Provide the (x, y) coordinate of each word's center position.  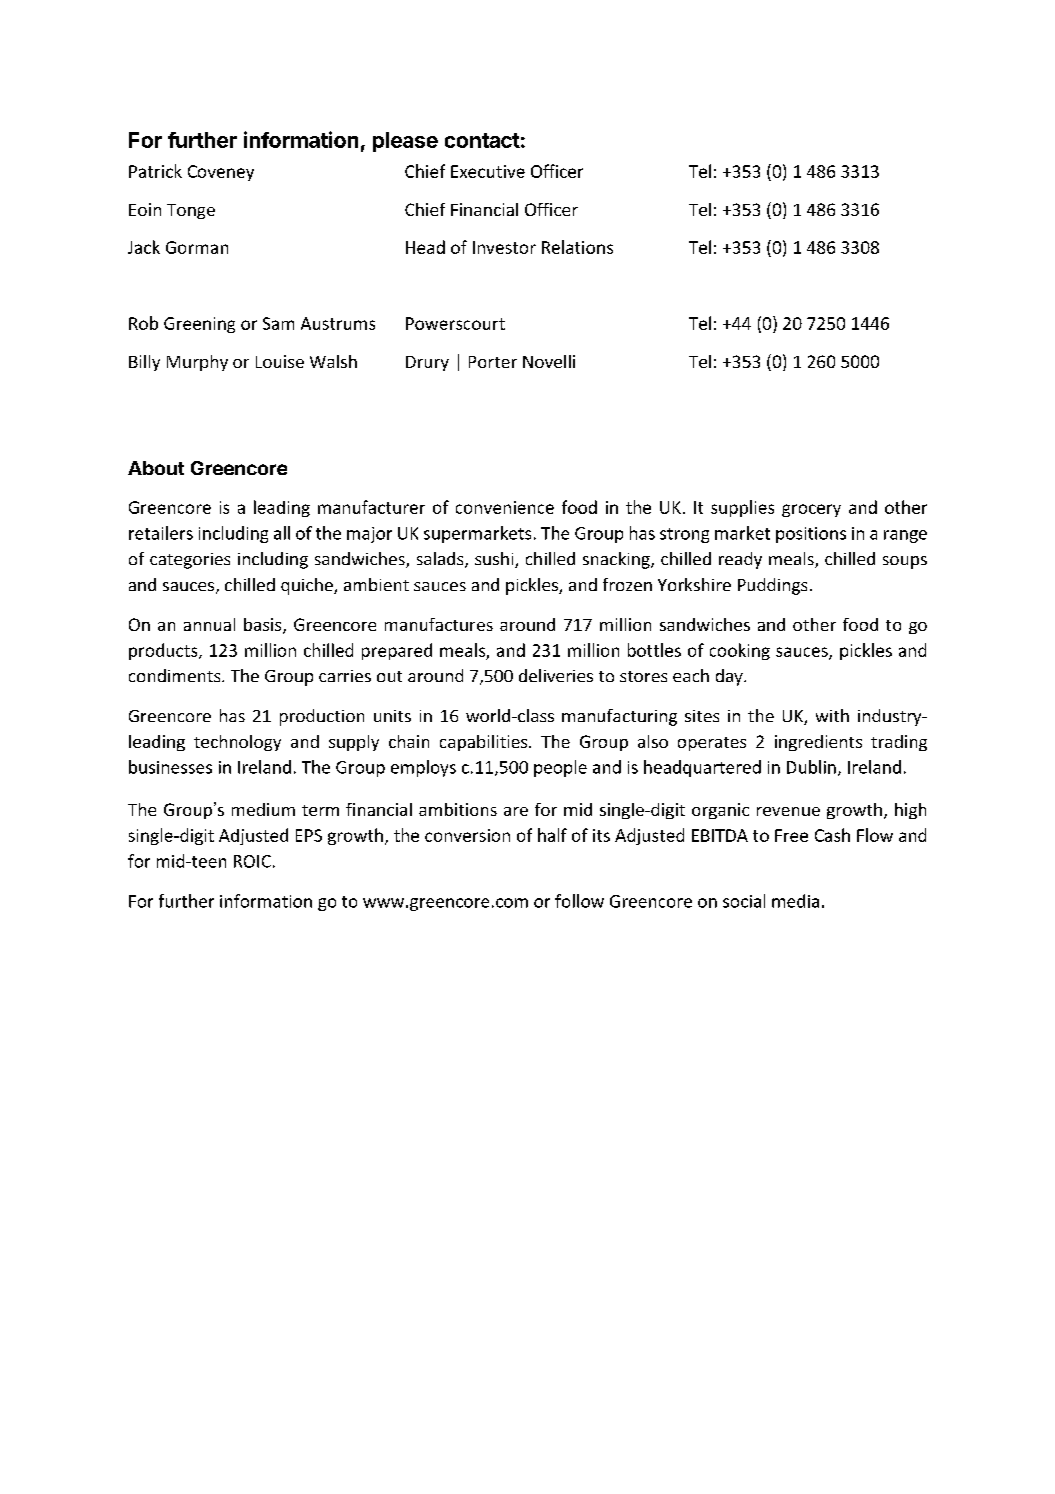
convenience (505, 507)
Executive (488, 171)
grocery (811, 510)
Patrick (155, 171)
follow (579, 901)
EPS (309, 835)
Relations (577, 247)
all (282, 533)
